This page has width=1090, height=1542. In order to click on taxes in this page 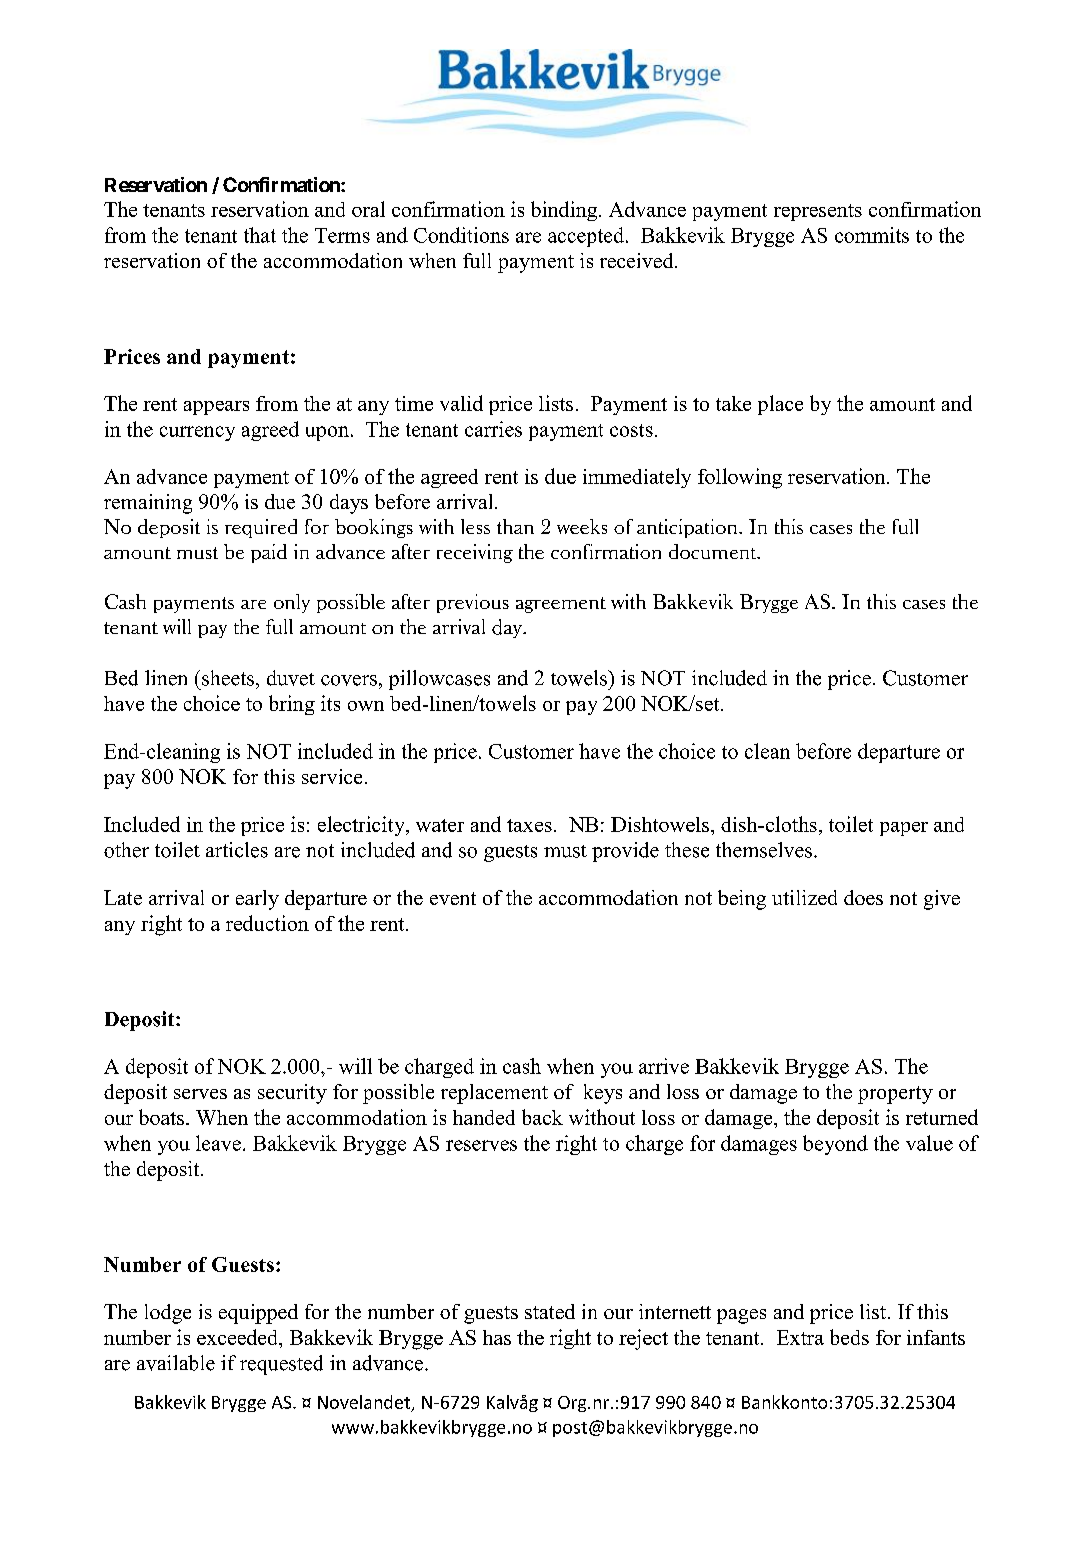, I will do `click(529, 825)`.
